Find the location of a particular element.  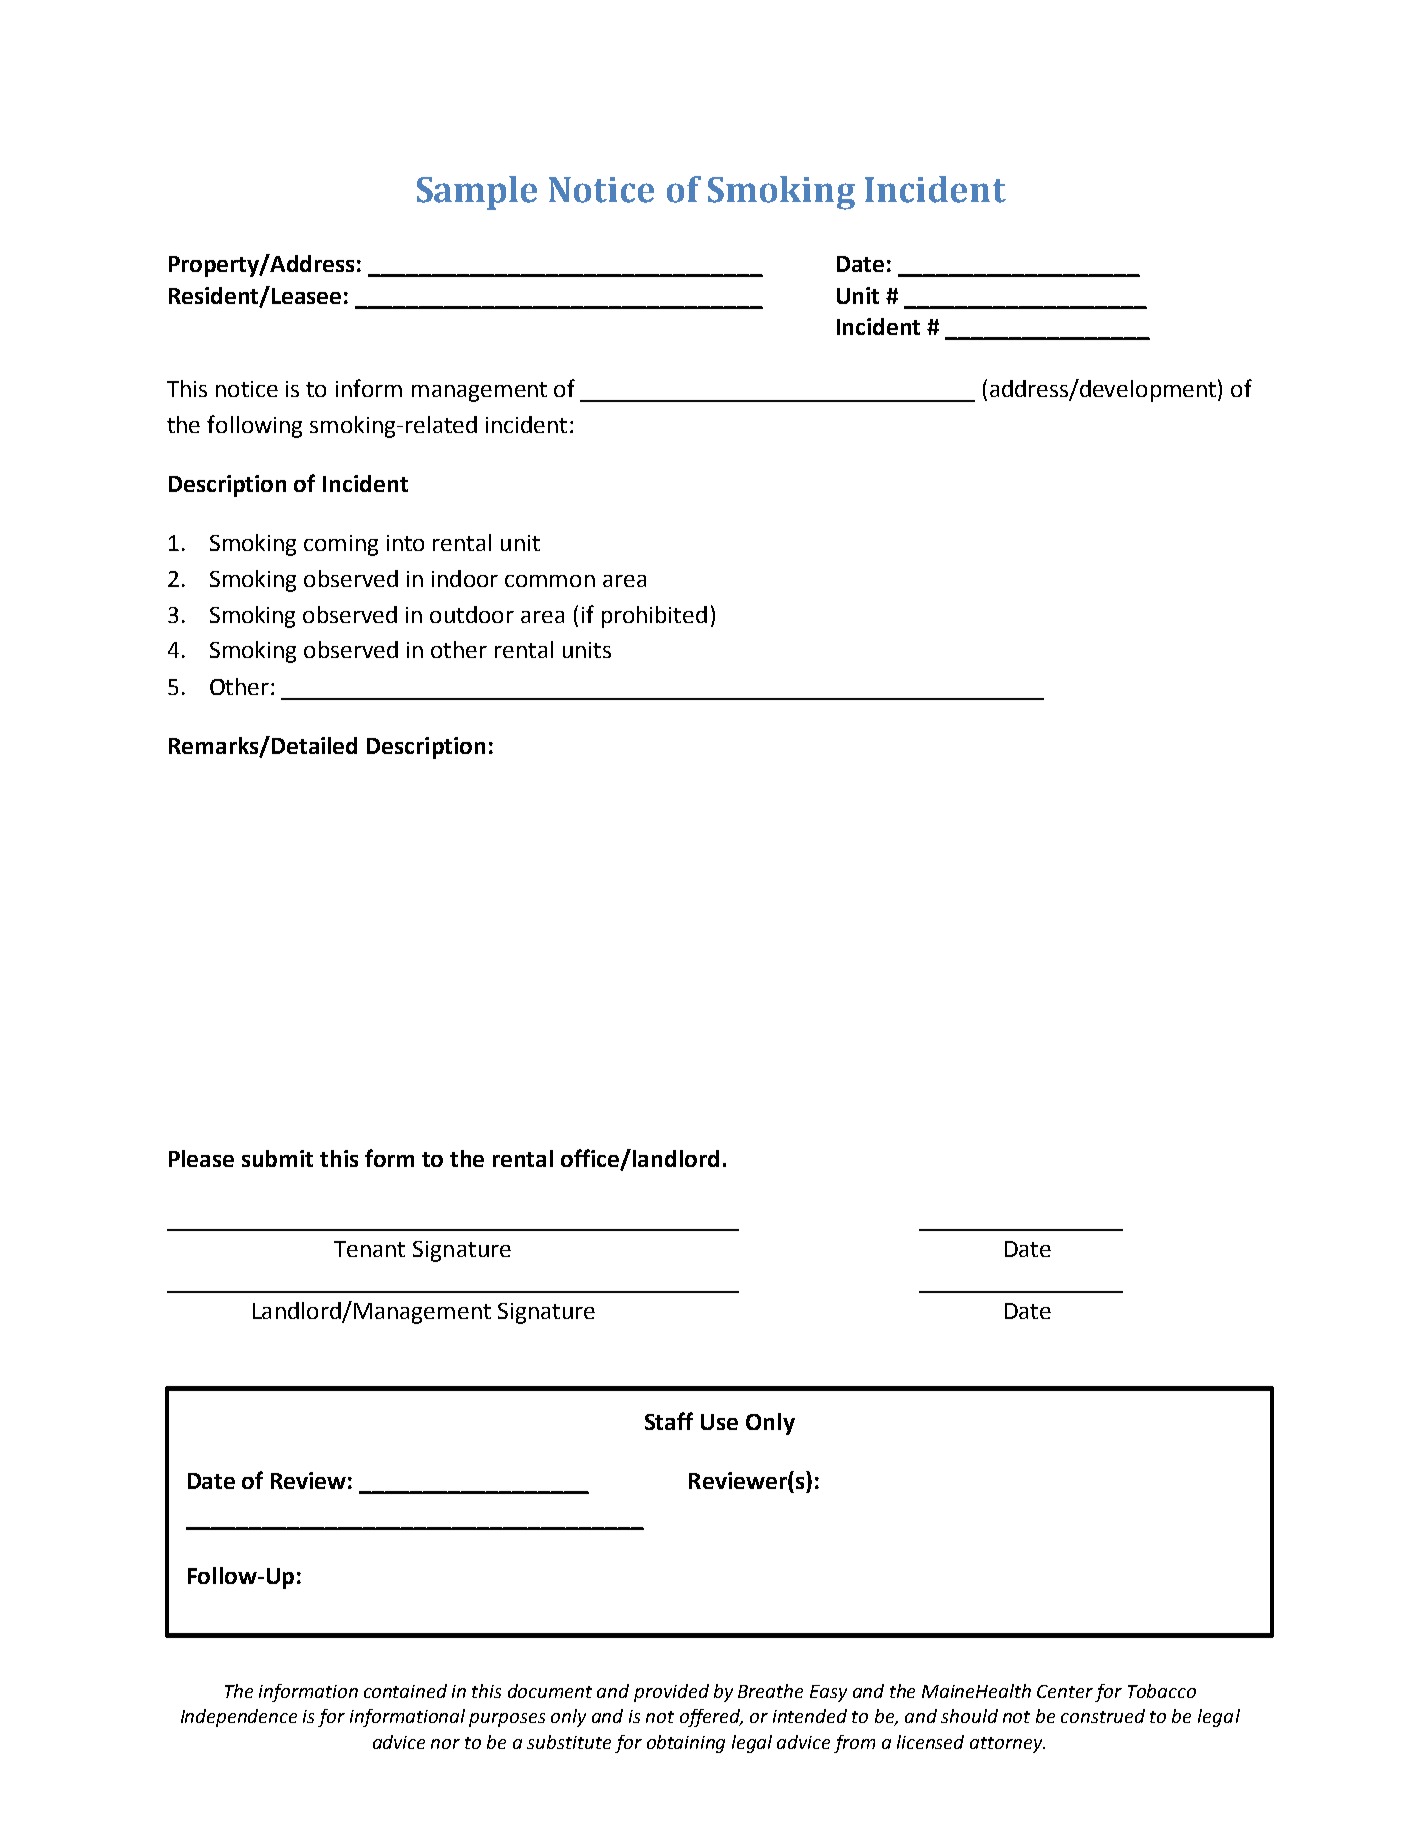

provided is located at coordinates (671, 1693).
